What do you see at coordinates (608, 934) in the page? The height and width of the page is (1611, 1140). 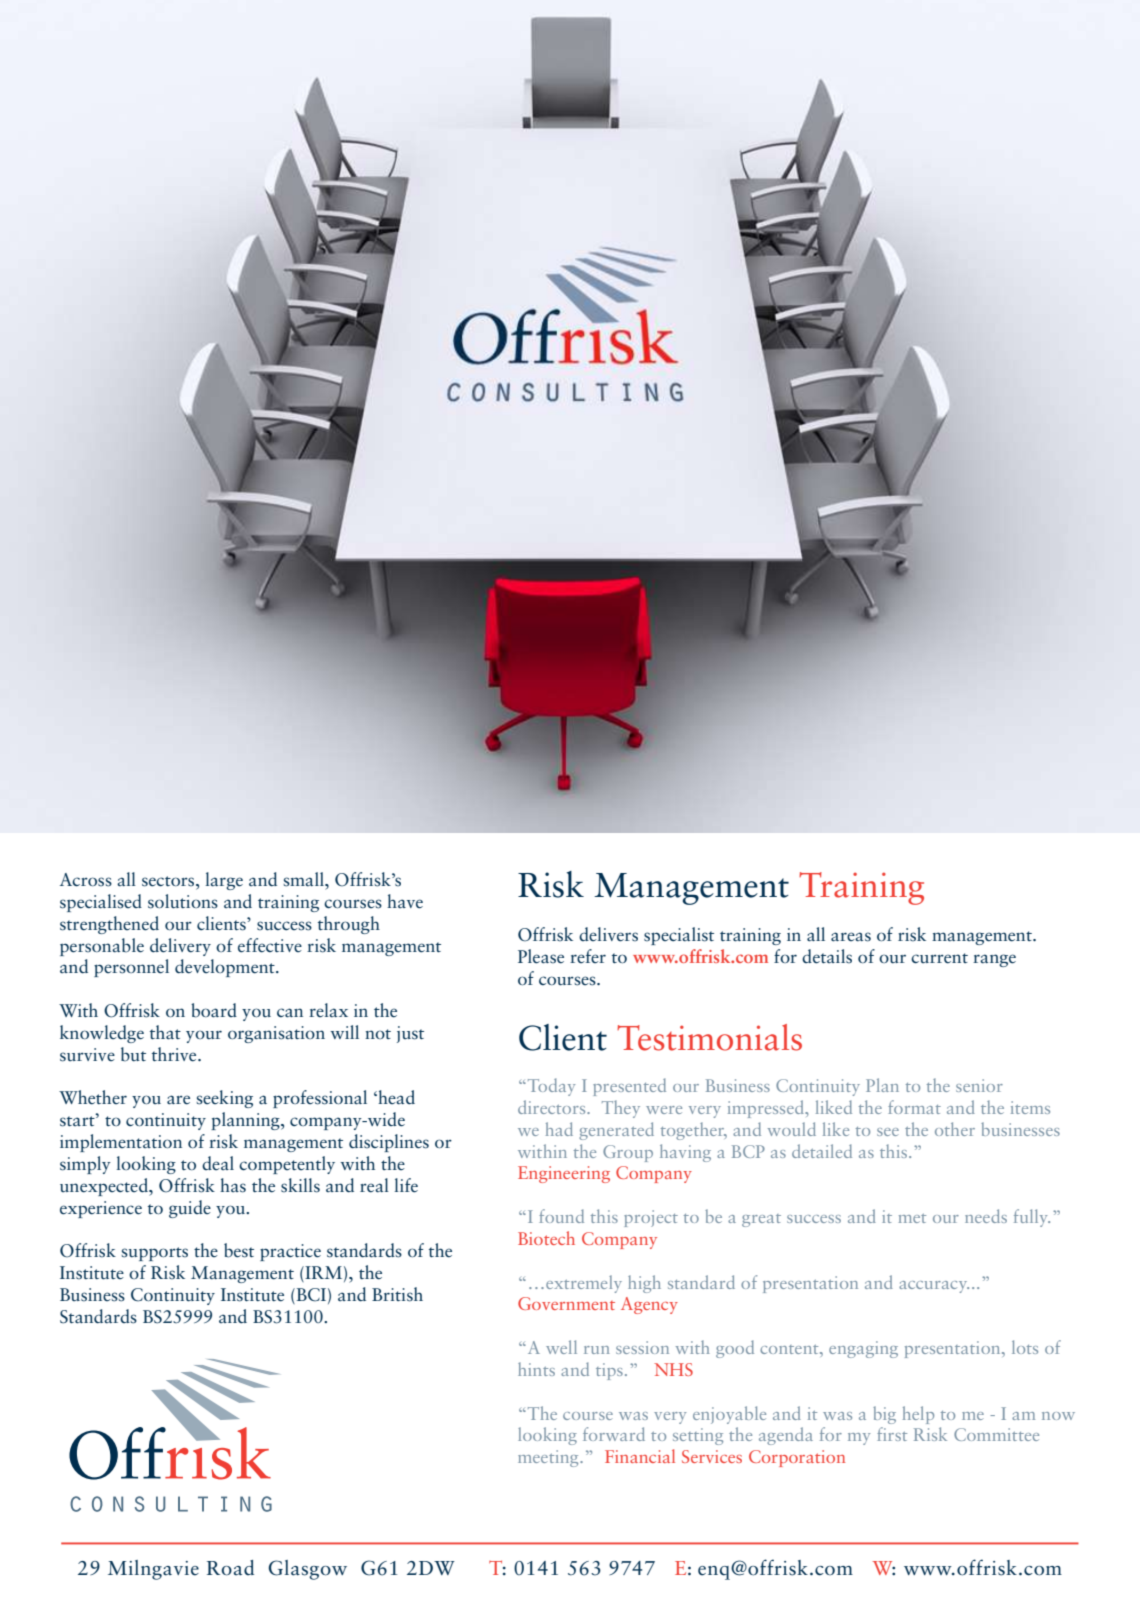 I see `delivers` at bounding box center [608, 934].
